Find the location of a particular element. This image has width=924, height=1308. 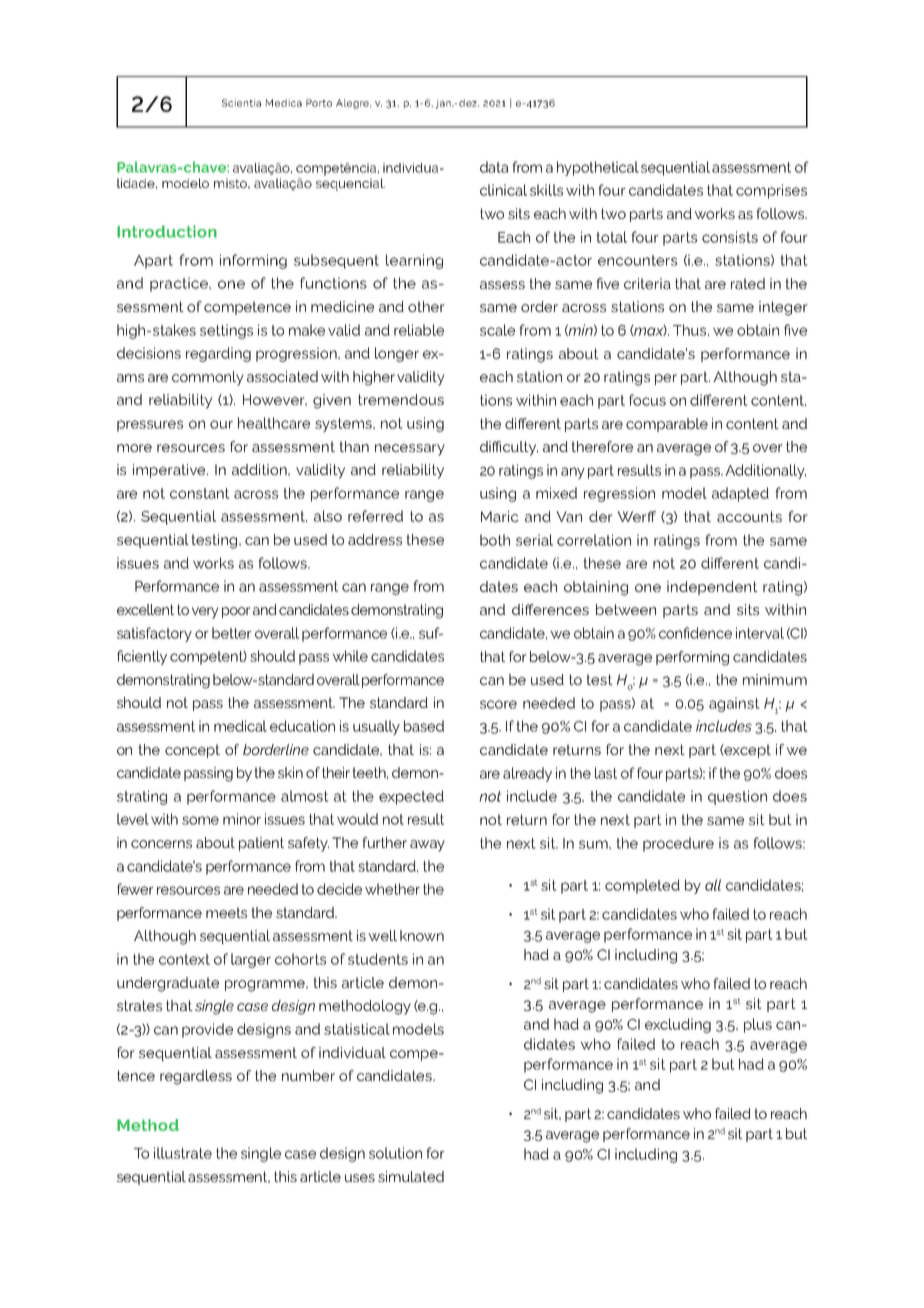

score is located at coordinates (498, 704).
